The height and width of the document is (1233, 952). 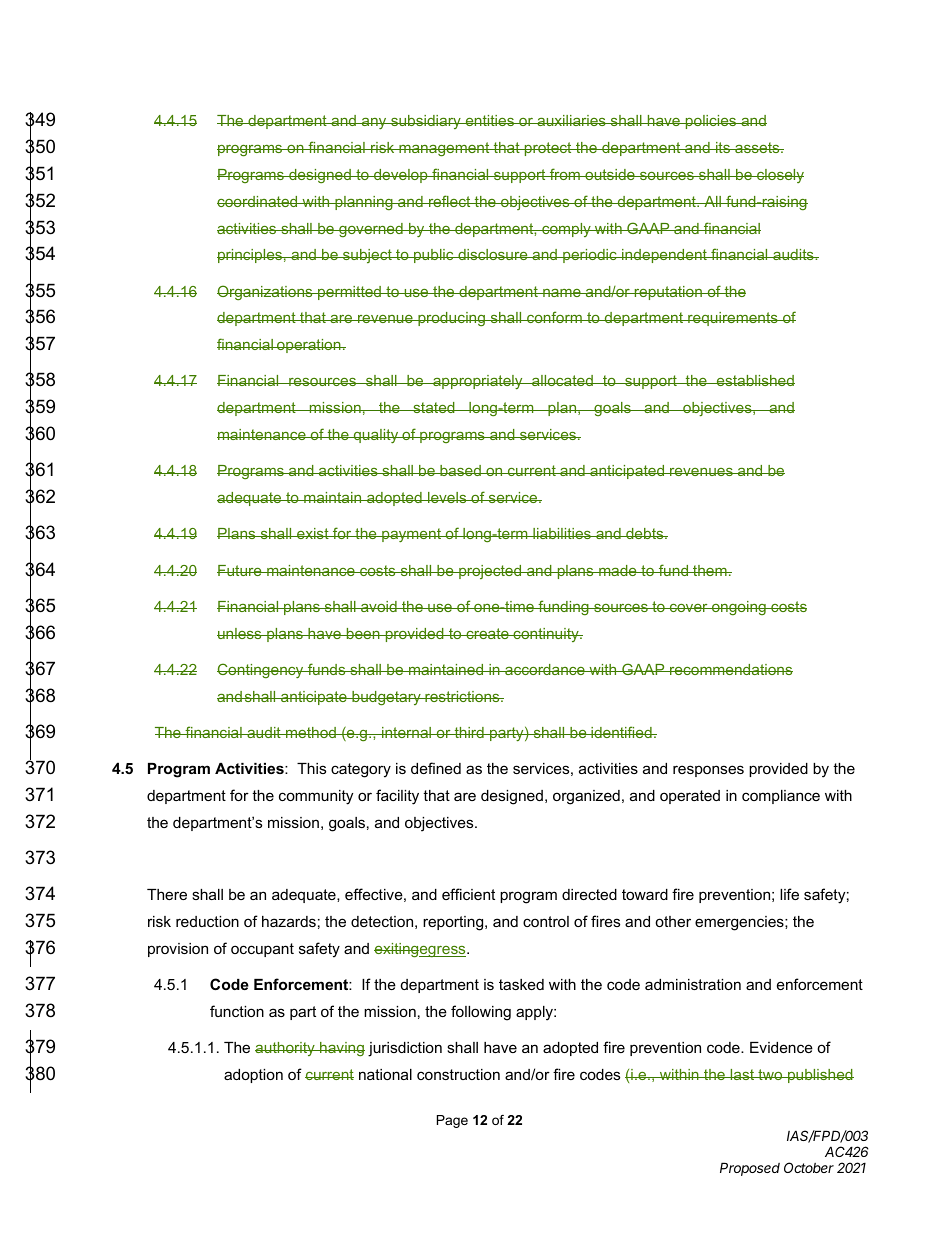 What do you see at coordinates (452, 1121) in the document?
I see `Page` at bounding box center [452, 1121].
